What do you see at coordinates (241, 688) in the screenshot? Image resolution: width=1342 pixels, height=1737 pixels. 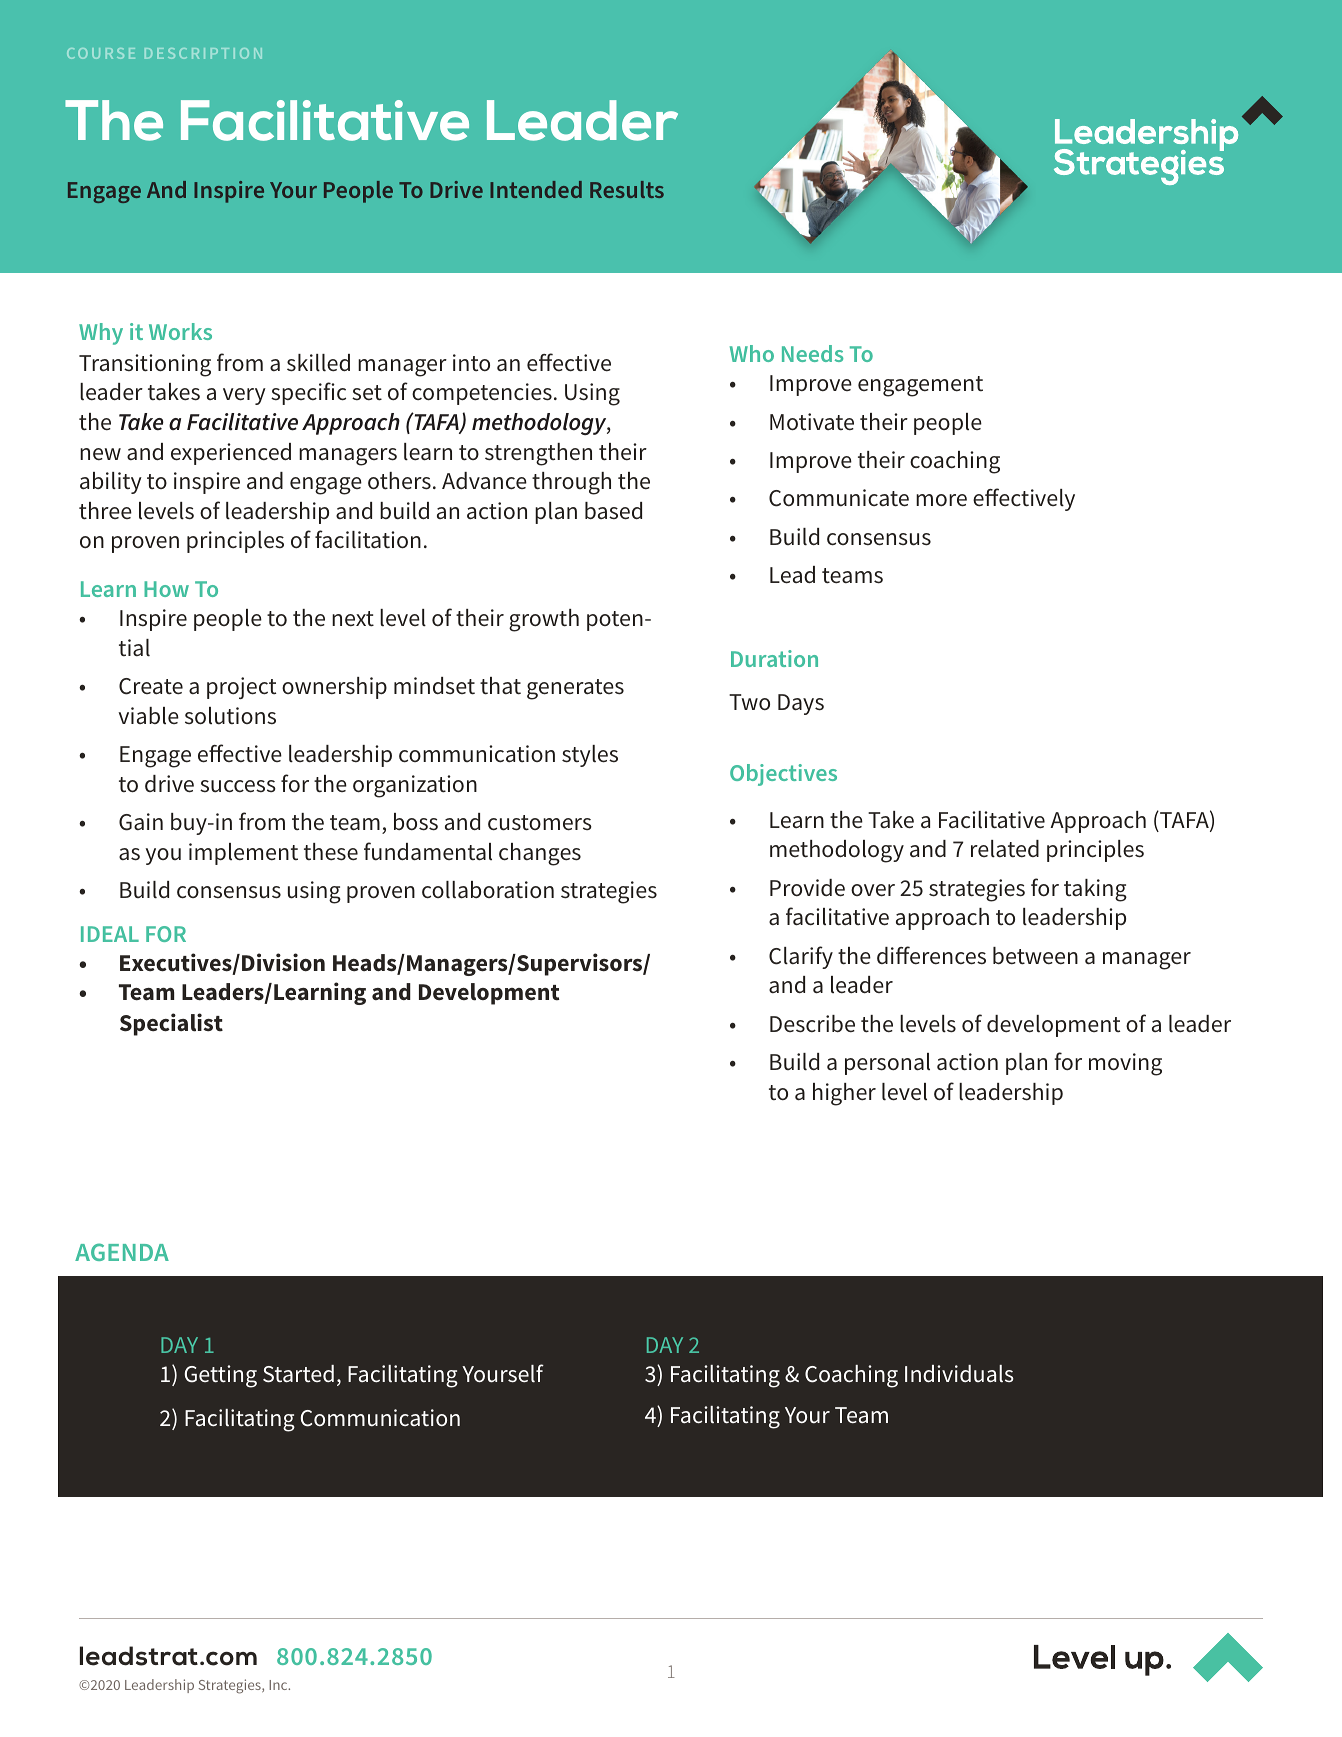 I see `project` at bounding box center [241, 688].
